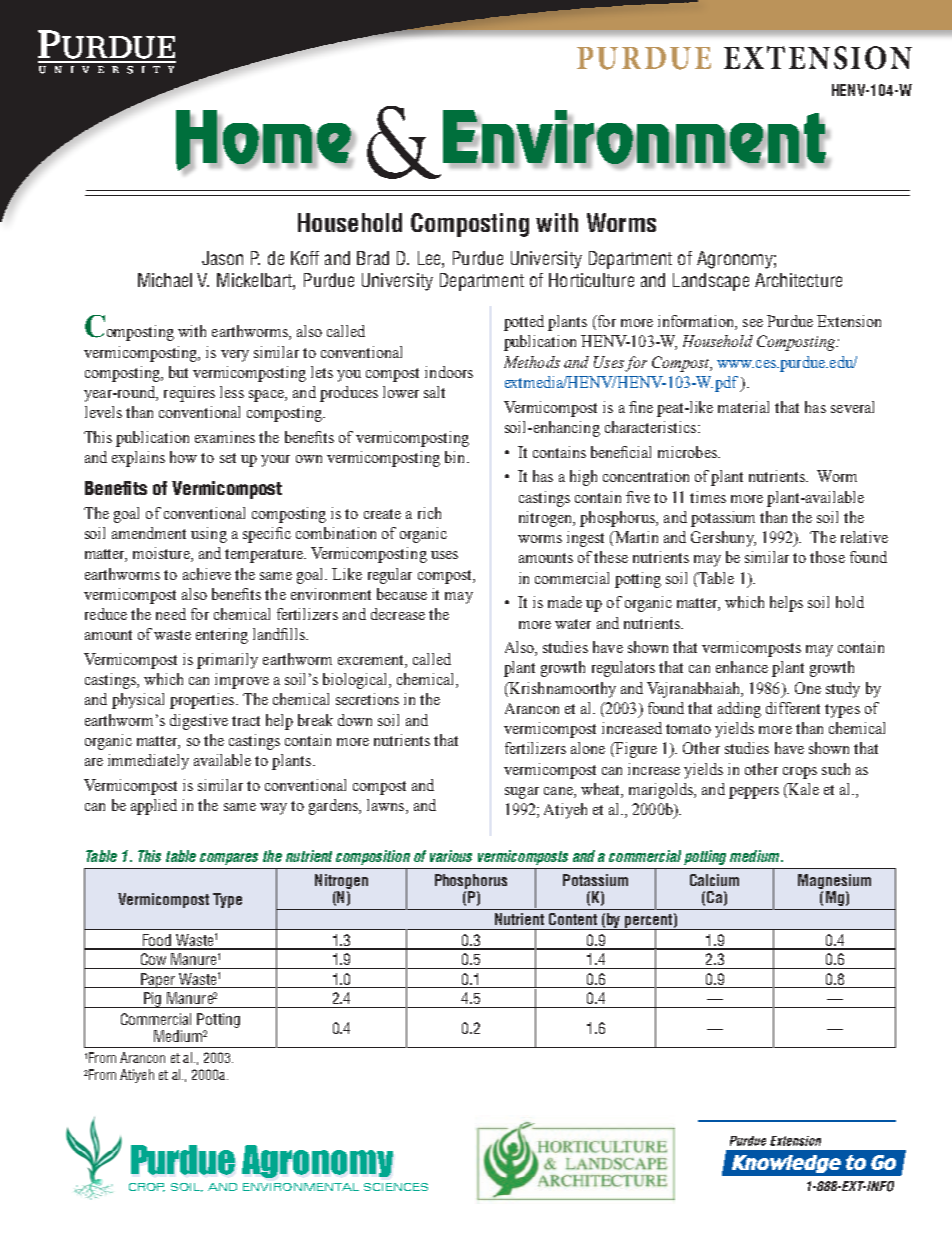 The width and height of the screenshot is (952, 1233). Describe the element at coordinates (430, 258) in the screenshot. I see `Lee` at that location.
